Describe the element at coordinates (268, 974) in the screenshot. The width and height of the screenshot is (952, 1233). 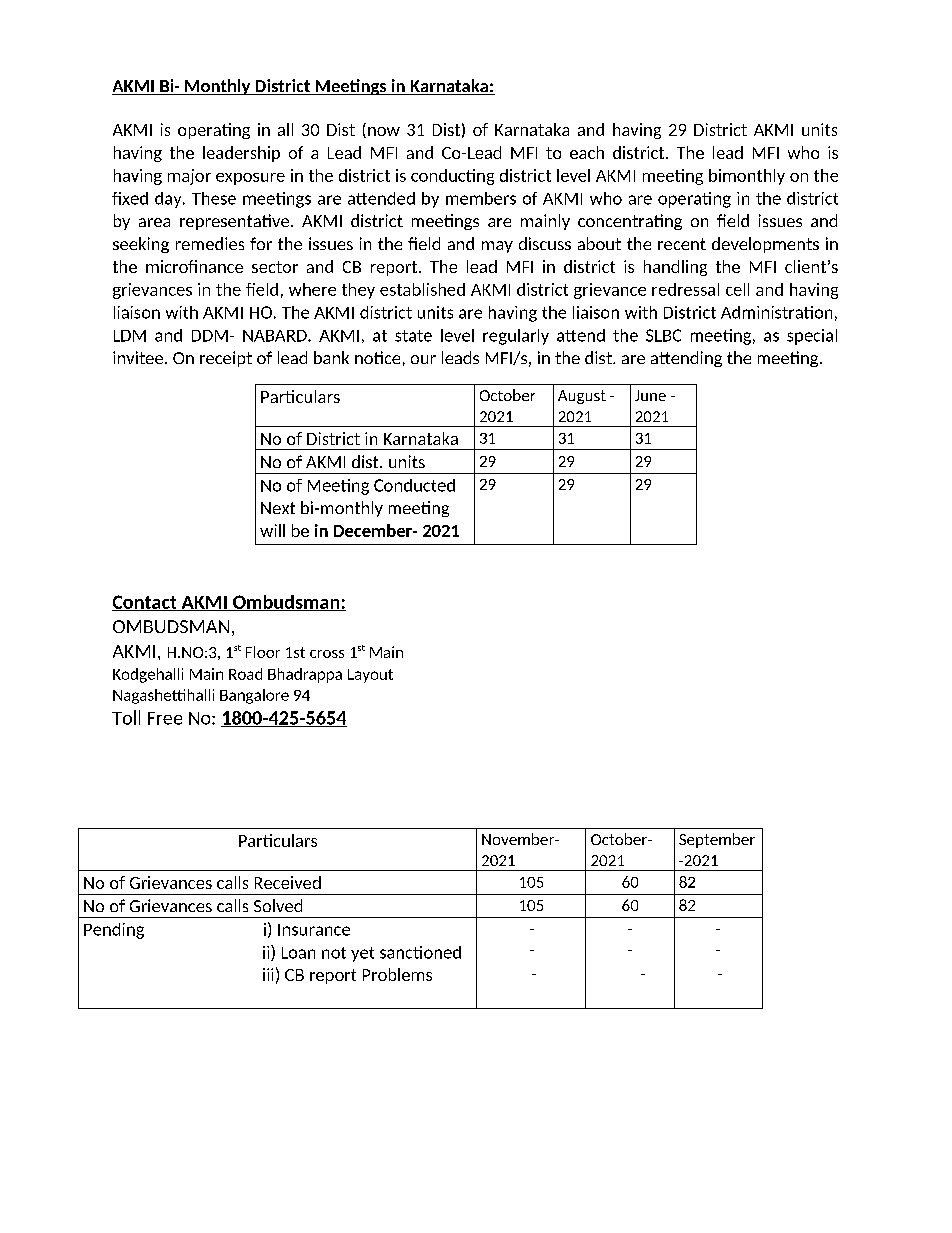
I see `iii` at that location.
